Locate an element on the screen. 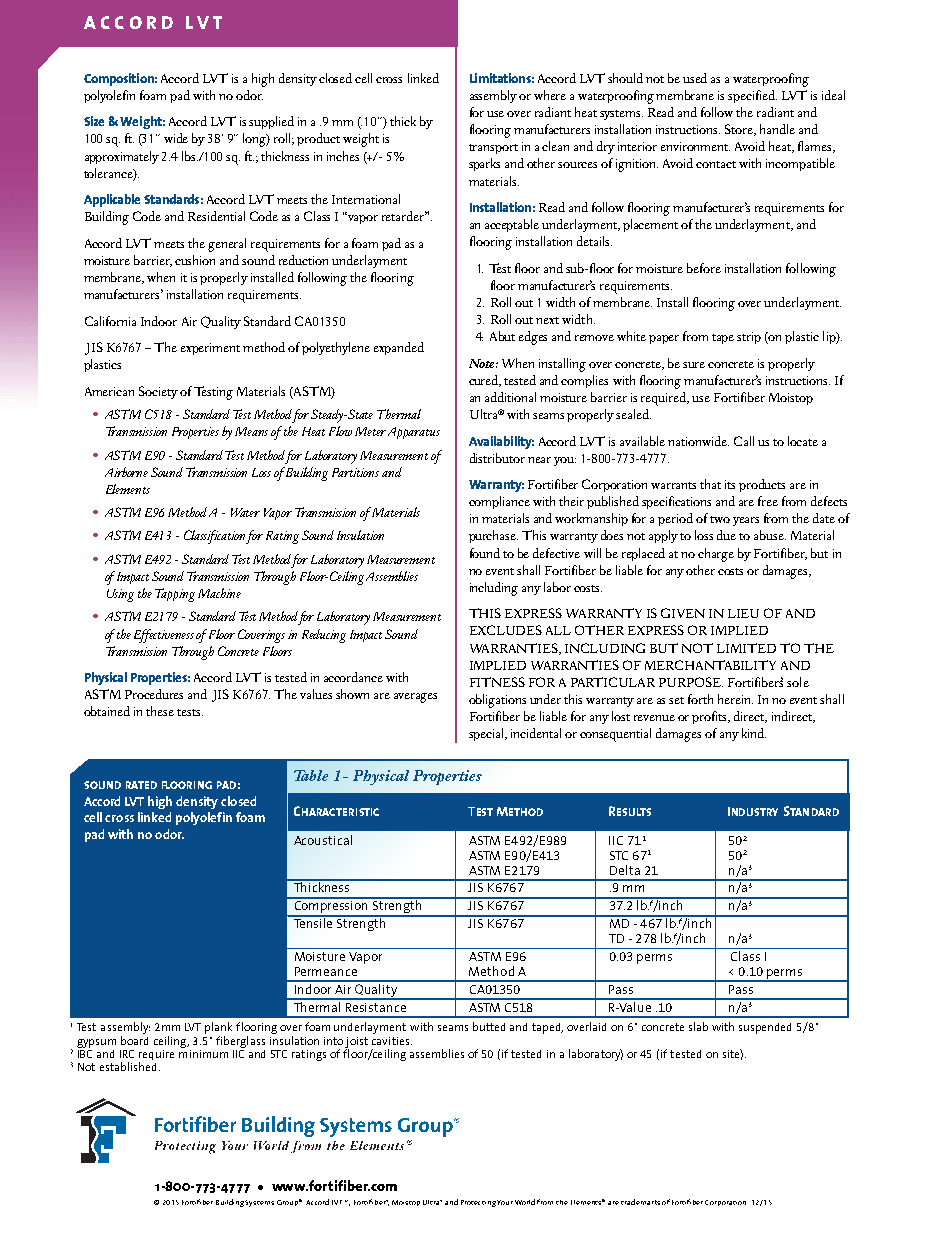 This screenshot has height=1233, width=952. approximately is located at coordinates (122, 157).
